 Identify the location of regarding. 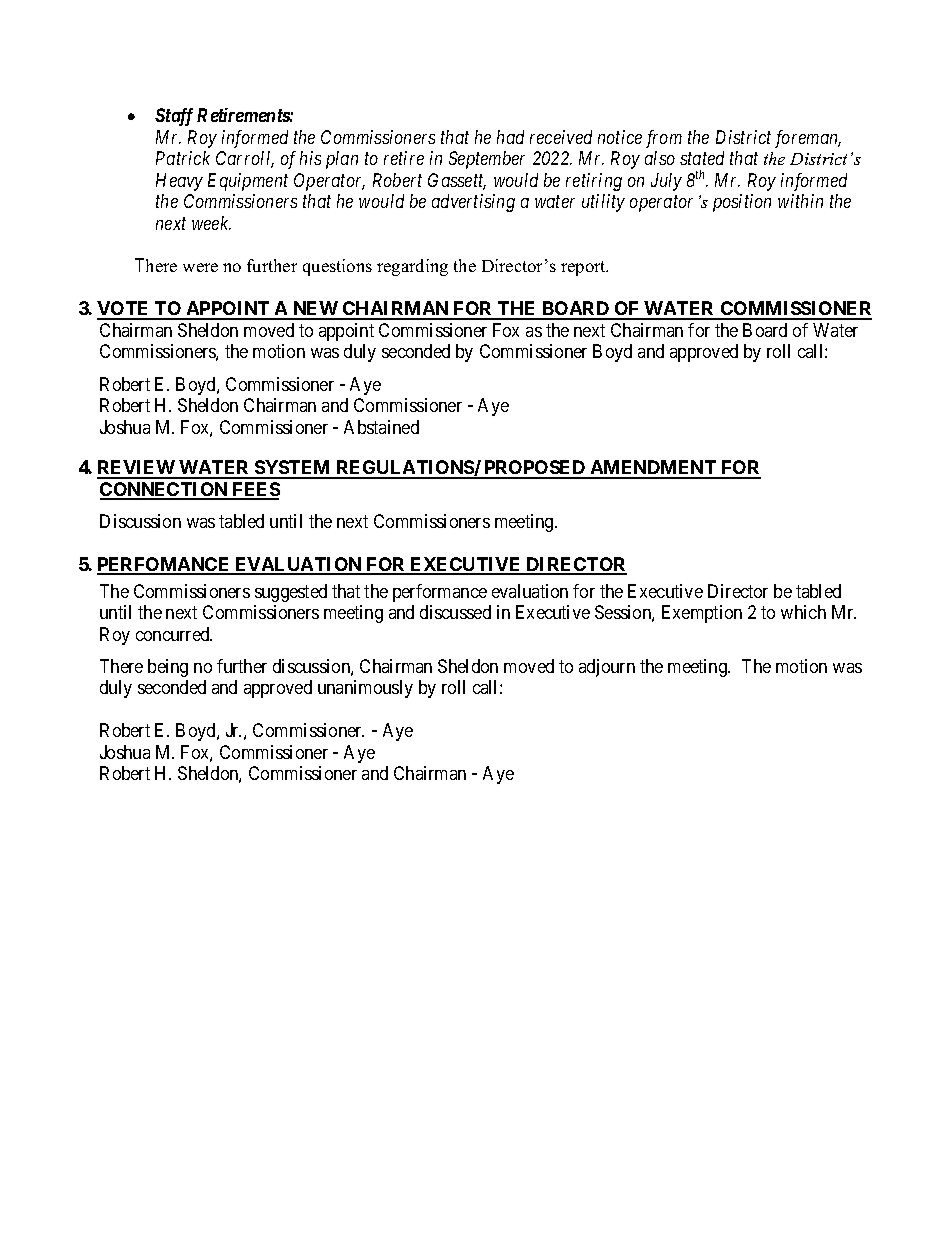
(412, 267).
